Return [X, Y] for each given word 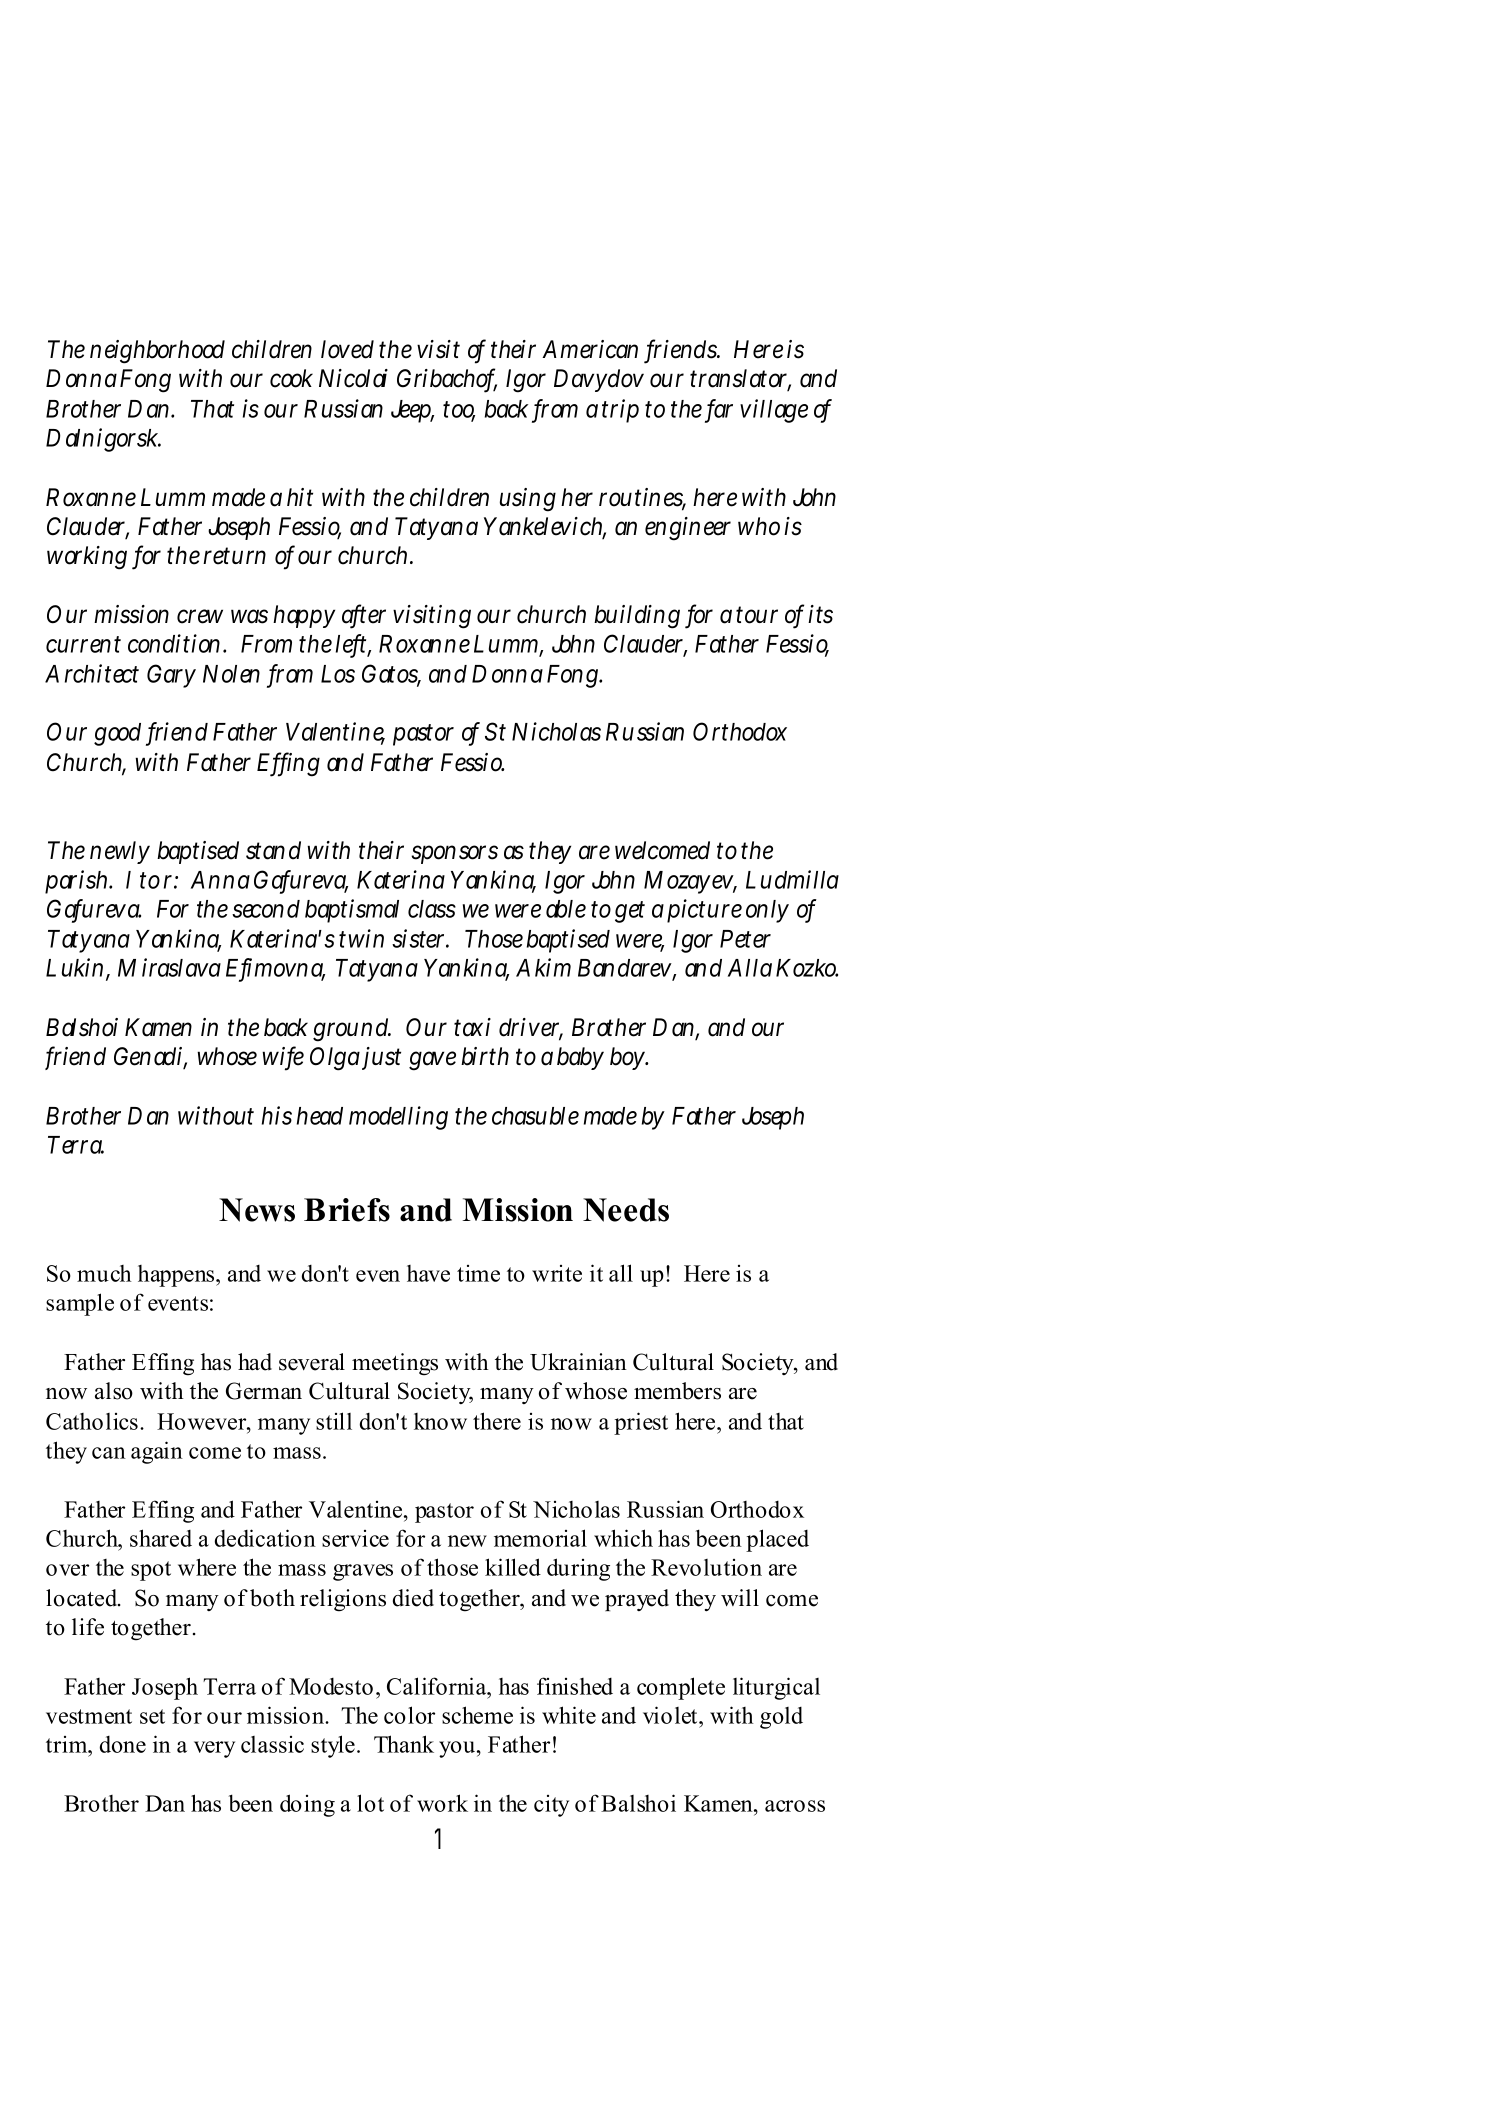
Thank [404, 1744]
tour [757, 615]
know [440, 1421]
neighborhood [157, 352]
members [677, 1391]
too [459, 411]
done [123, 1744]
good [117, 734]
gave [432, 1061]
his [277, 1115]
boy [628, 1058]
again [157, 1452]
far [720, 409]
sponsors [454, 854]
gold [781, 1718]
